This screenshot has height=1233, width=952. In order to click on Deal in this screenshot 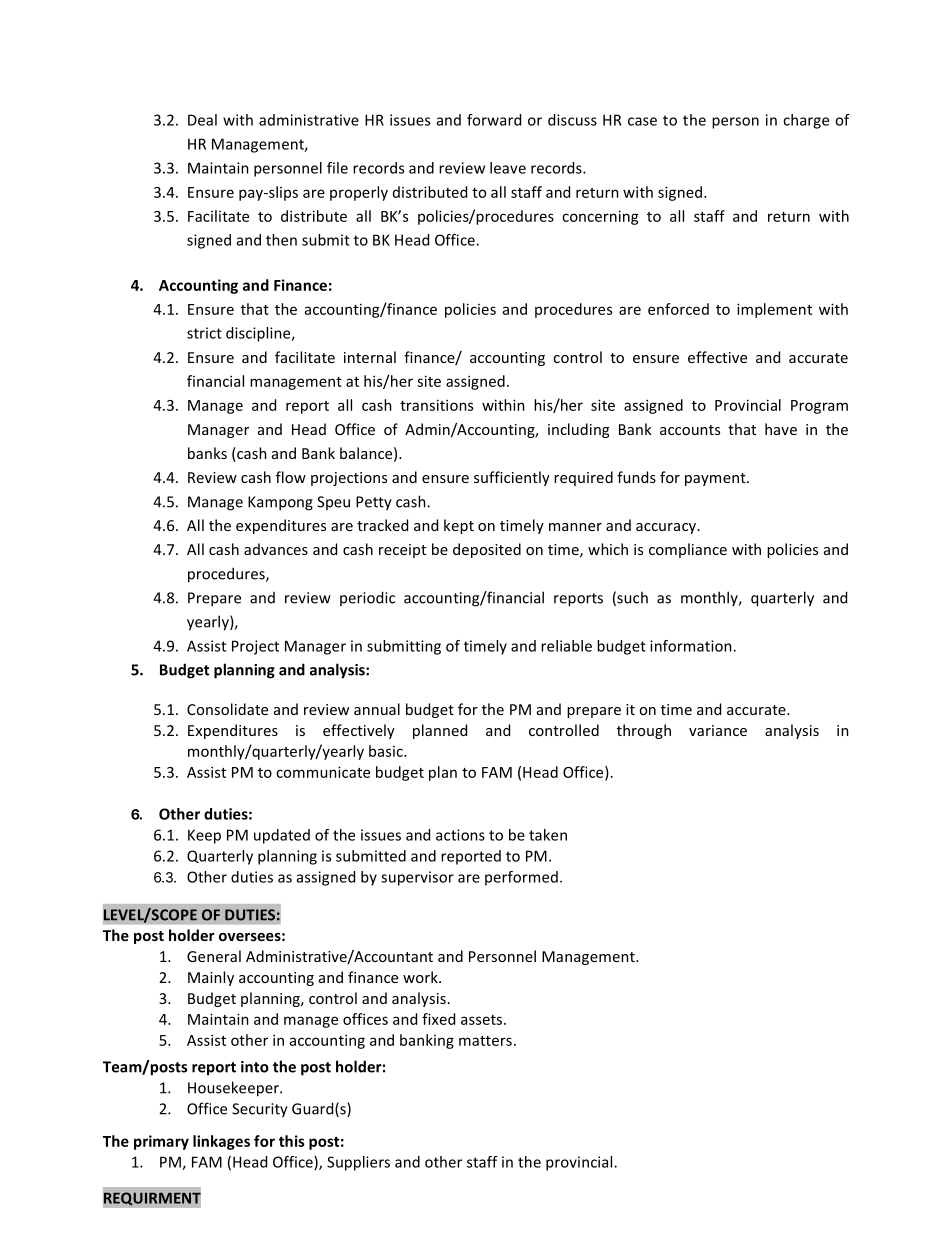, I will do `click(202, 120)`.
